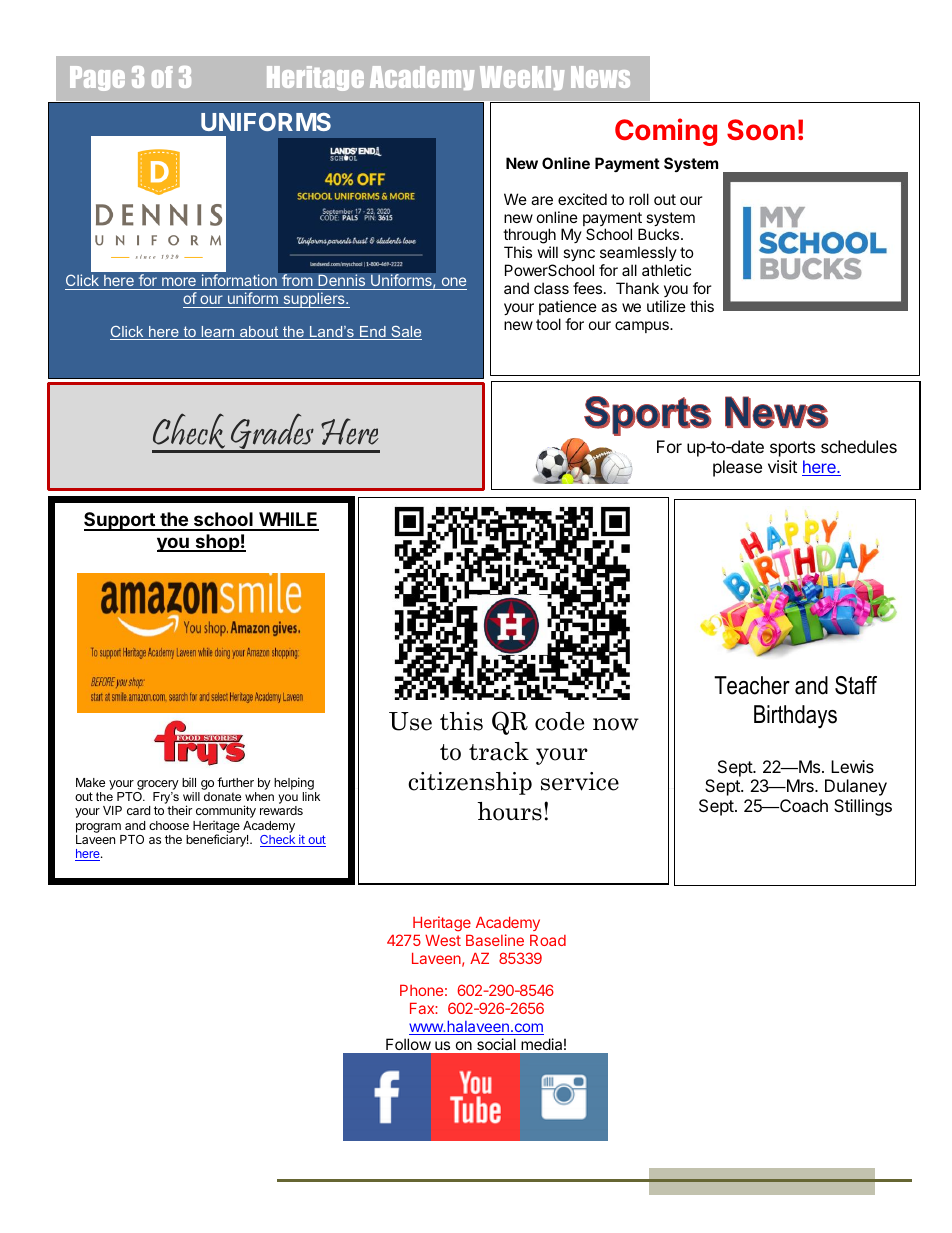 The height and width of the image is (1233, 952). Describe the element at coordinates (120, 521) in the image. I see `Support` at that location.
